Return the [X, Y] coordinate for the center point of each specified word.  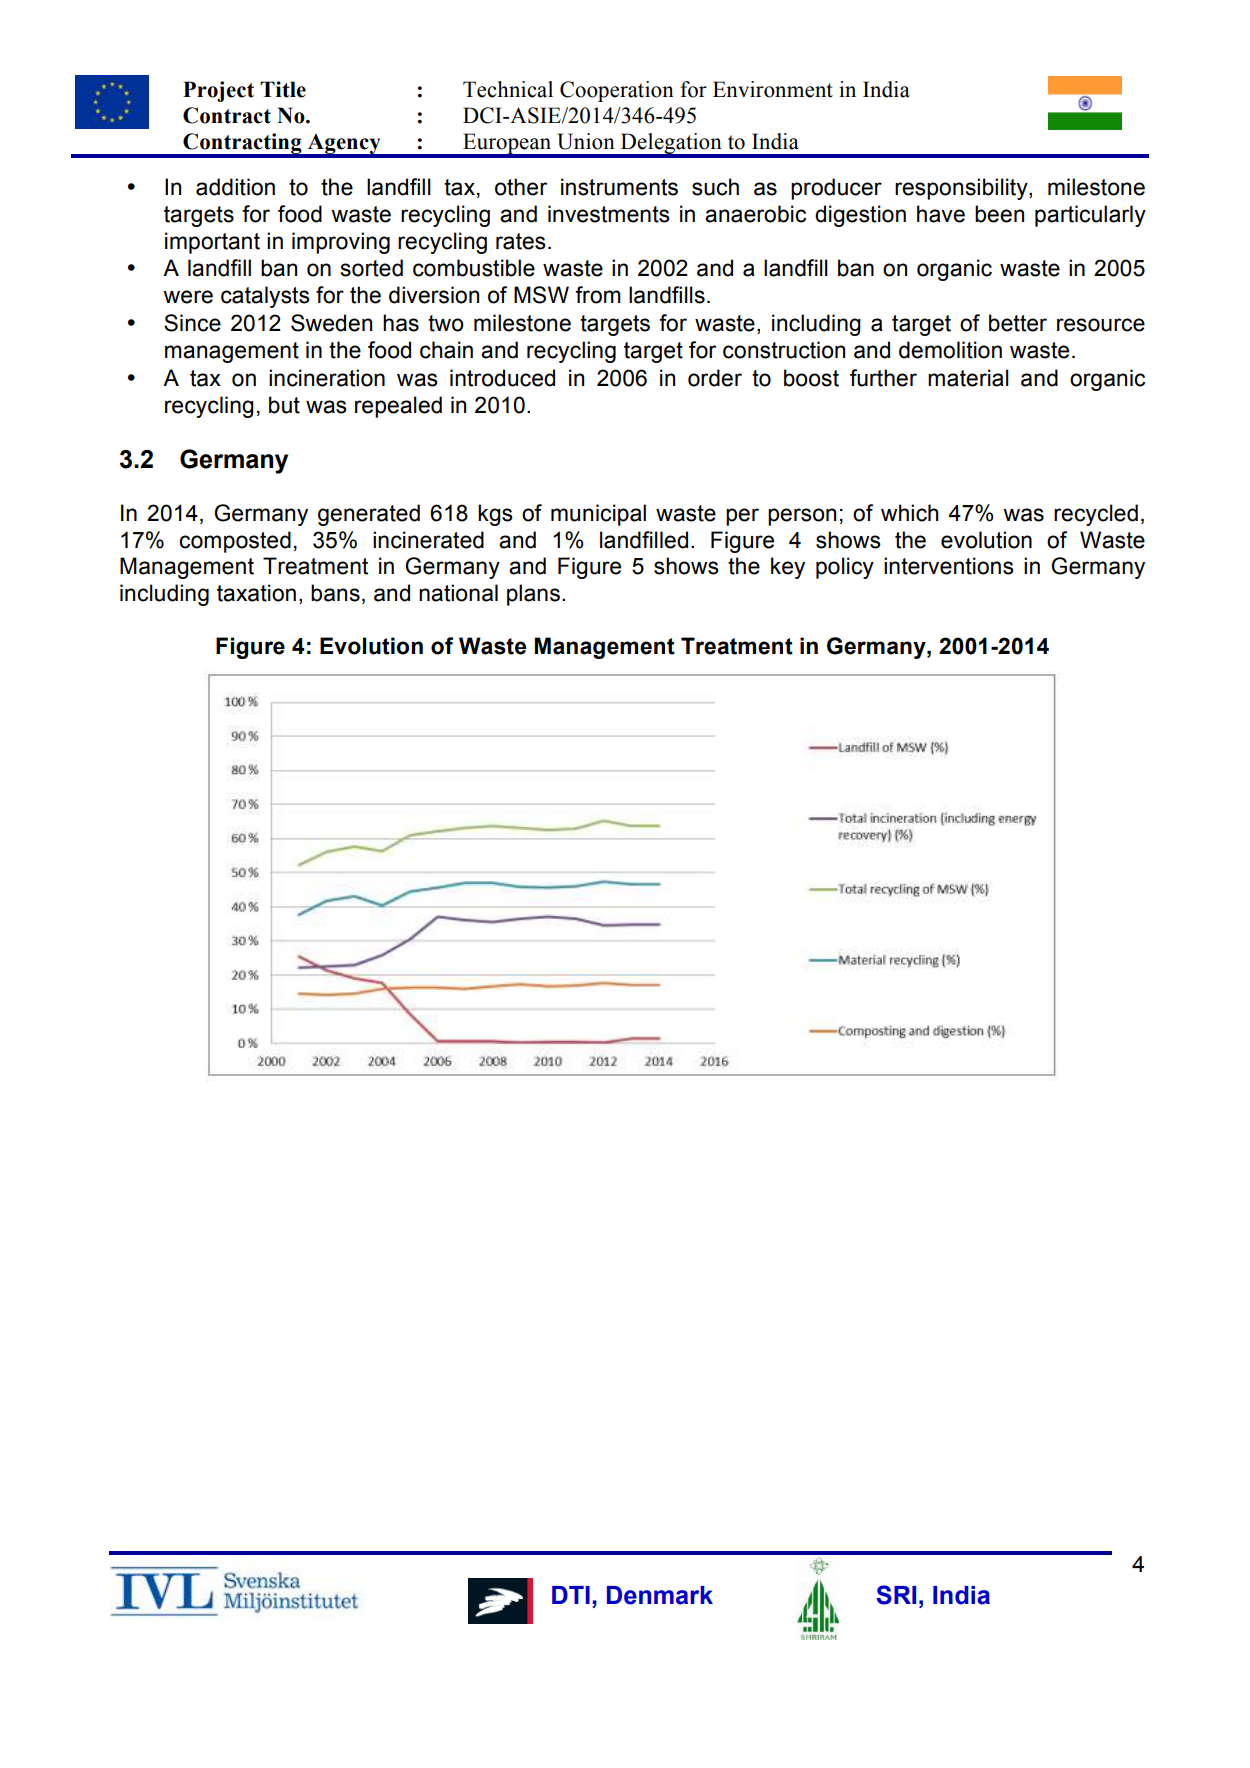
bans [335, 593]
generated [369, 515]
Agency [344, 145]
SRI [896, 1595]
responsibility [962, 189]
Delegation [671, 145]
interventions [949, 566]
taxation [256, 593]
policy [845, 568]
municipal [598, 515]
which [910, 513]
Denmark [660, 1595]
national [458, 593]
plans [533, 595]
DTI [571, 1595]
